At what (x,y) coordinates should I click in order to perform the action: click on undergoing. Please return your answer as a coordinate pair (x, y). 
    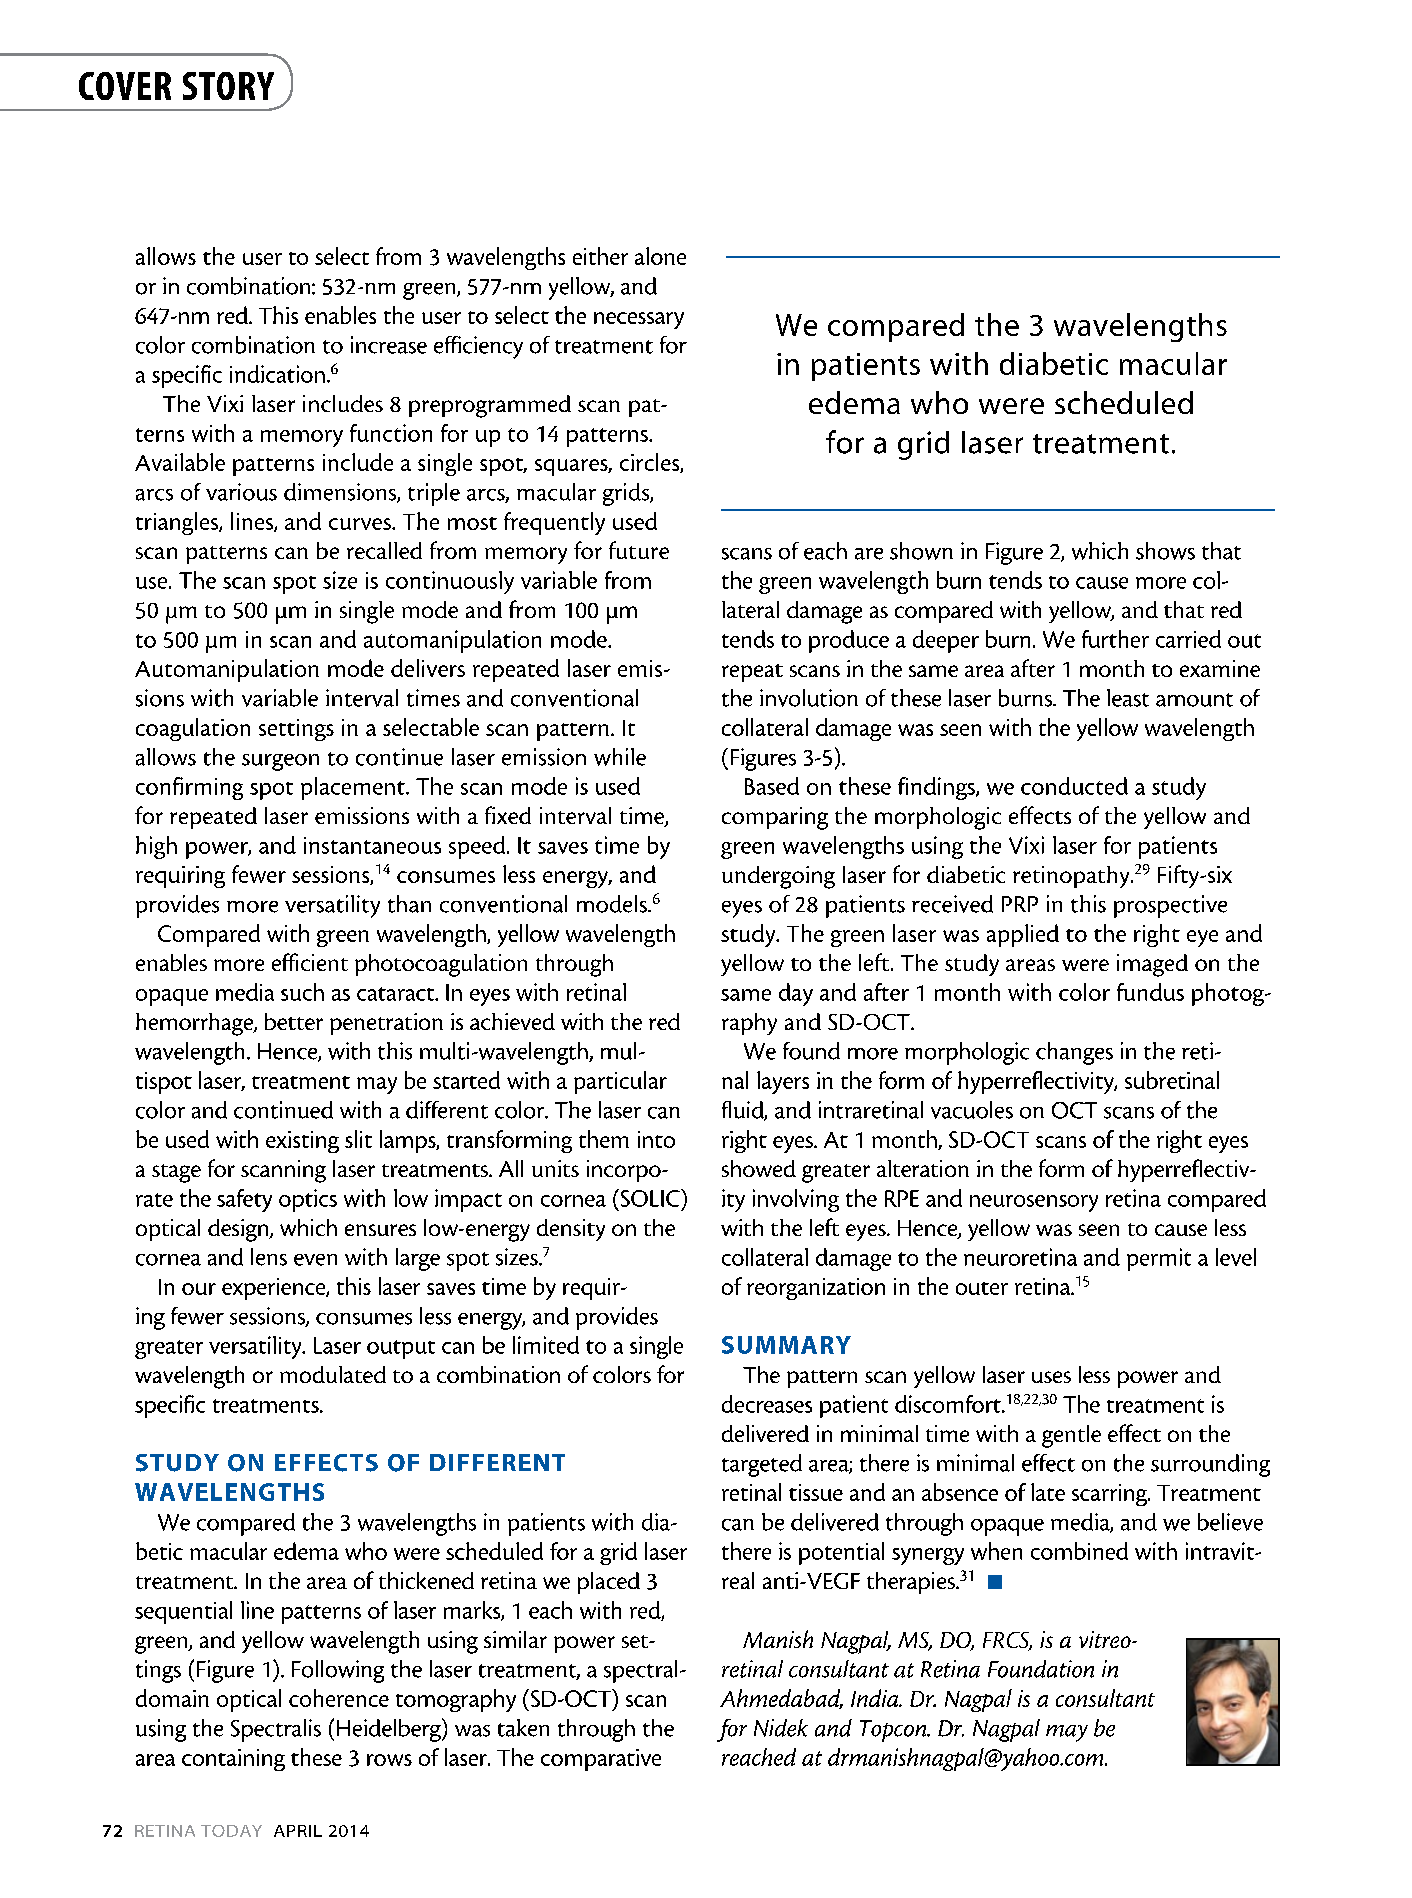
    Looking at the image, I should click on (778, 877).
